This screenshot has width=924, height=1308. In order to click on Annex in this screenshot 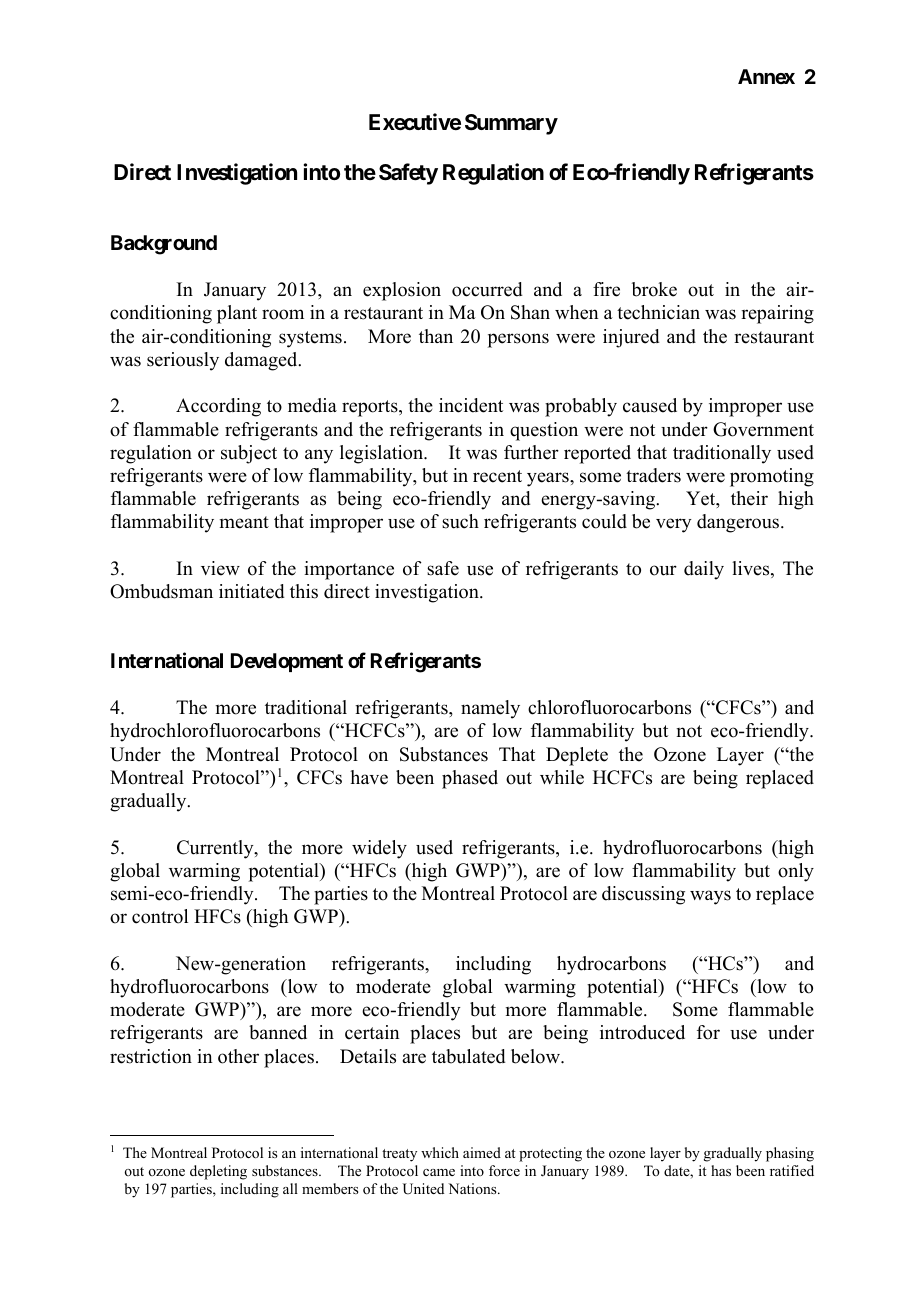, I will do `click(766, 76)`.
